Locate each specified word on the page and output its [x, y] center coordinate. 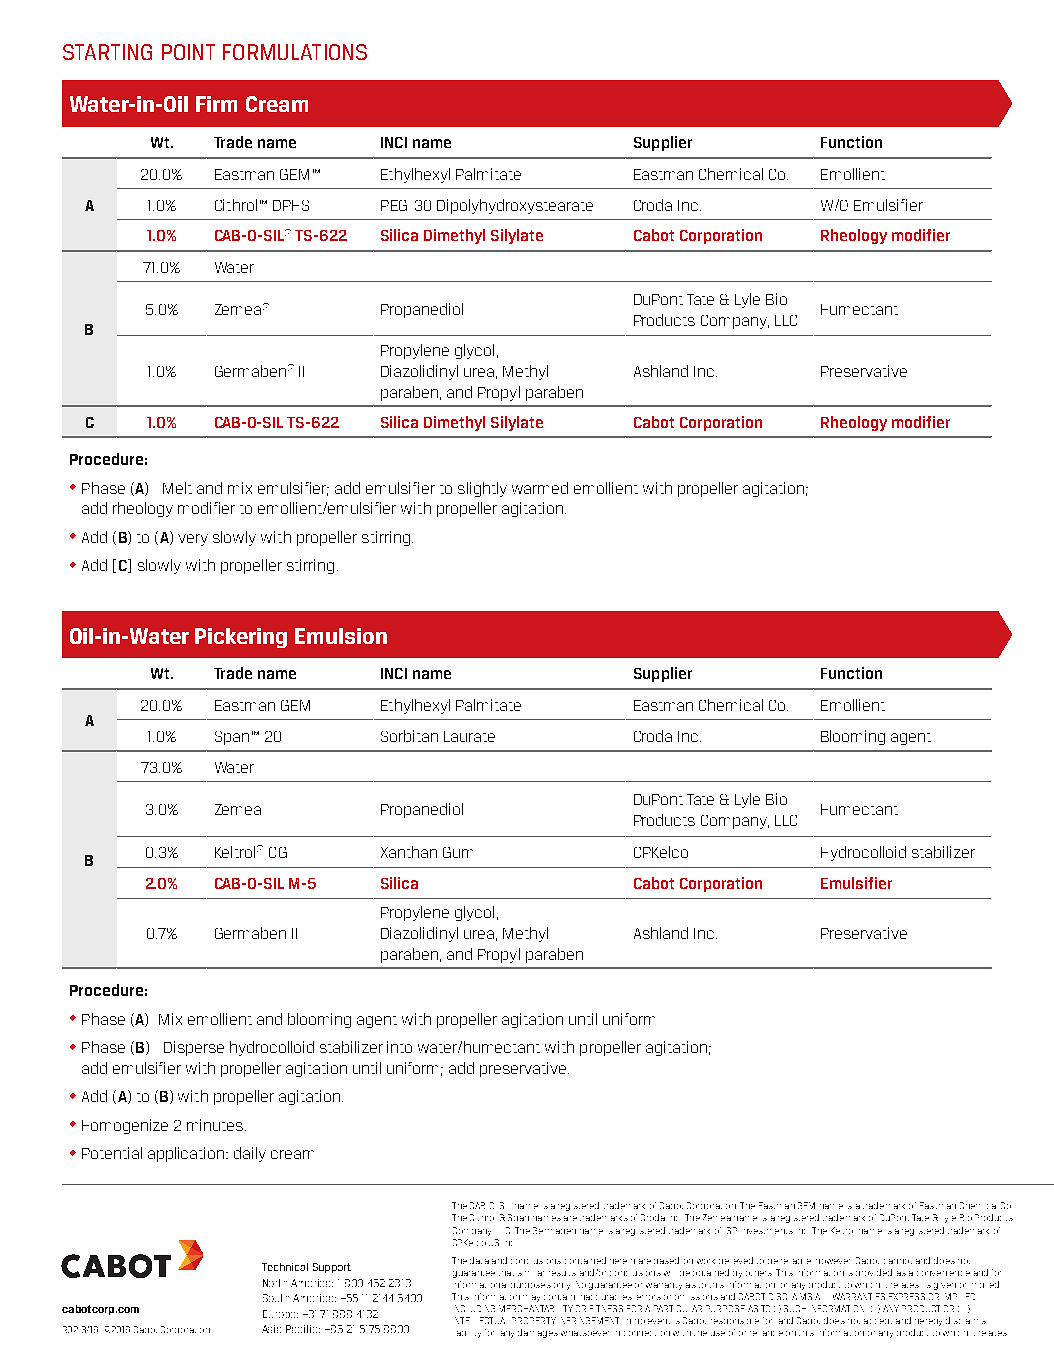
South [276, 1298]
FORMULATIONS [295, 52]
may [531, 1298]
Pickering [241, 638]
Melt [177, 488]
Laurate [469, 736]
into [399, 1047]
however [833, 1261]
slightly [482, 489]
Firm [216, 104]
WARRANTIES [859, 1296]
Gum [458, 852]
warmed [540, 488]
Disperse [194, 1048]
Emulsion [341, 636]
